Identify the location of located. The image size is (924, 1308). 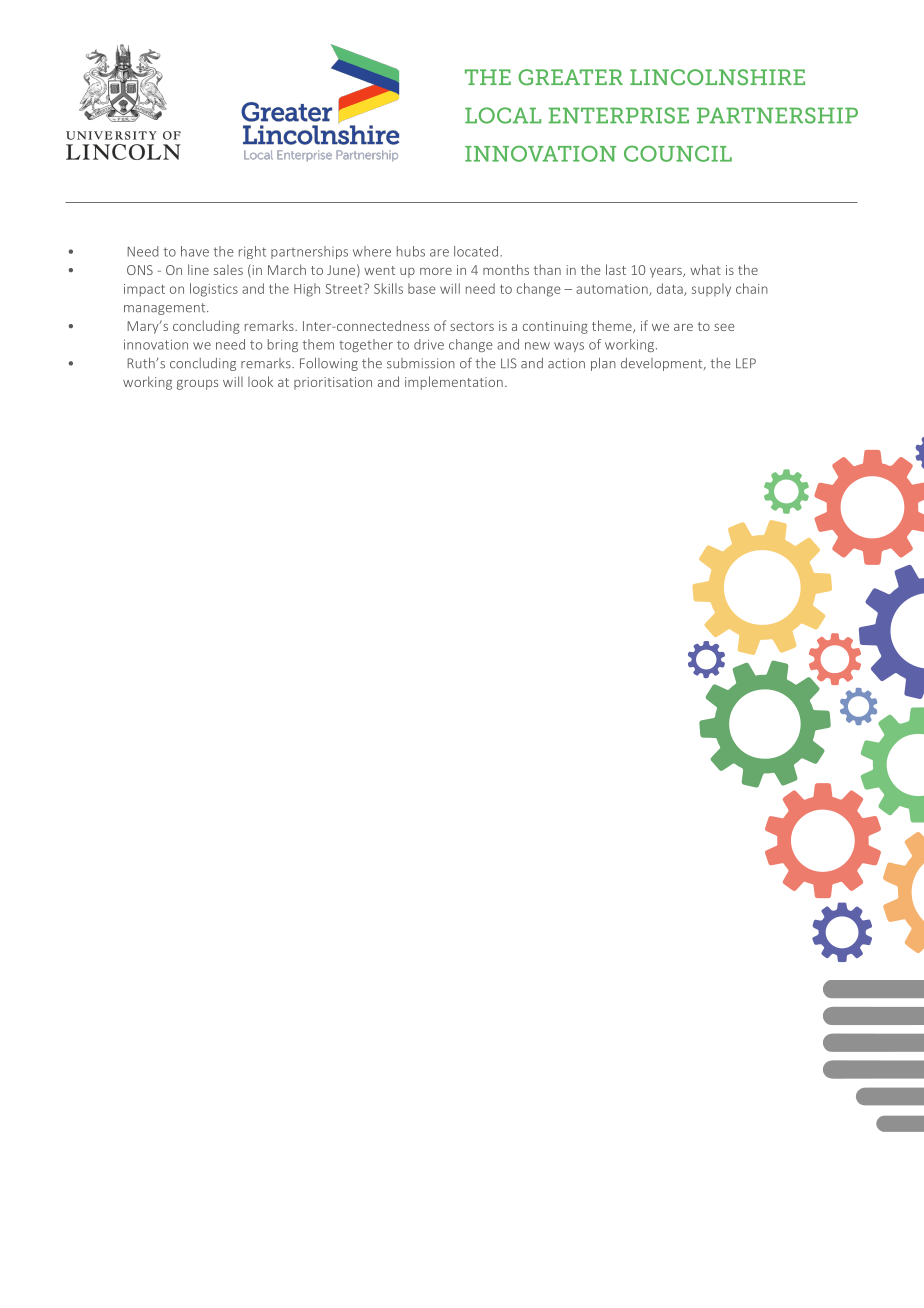
(477, 251).
